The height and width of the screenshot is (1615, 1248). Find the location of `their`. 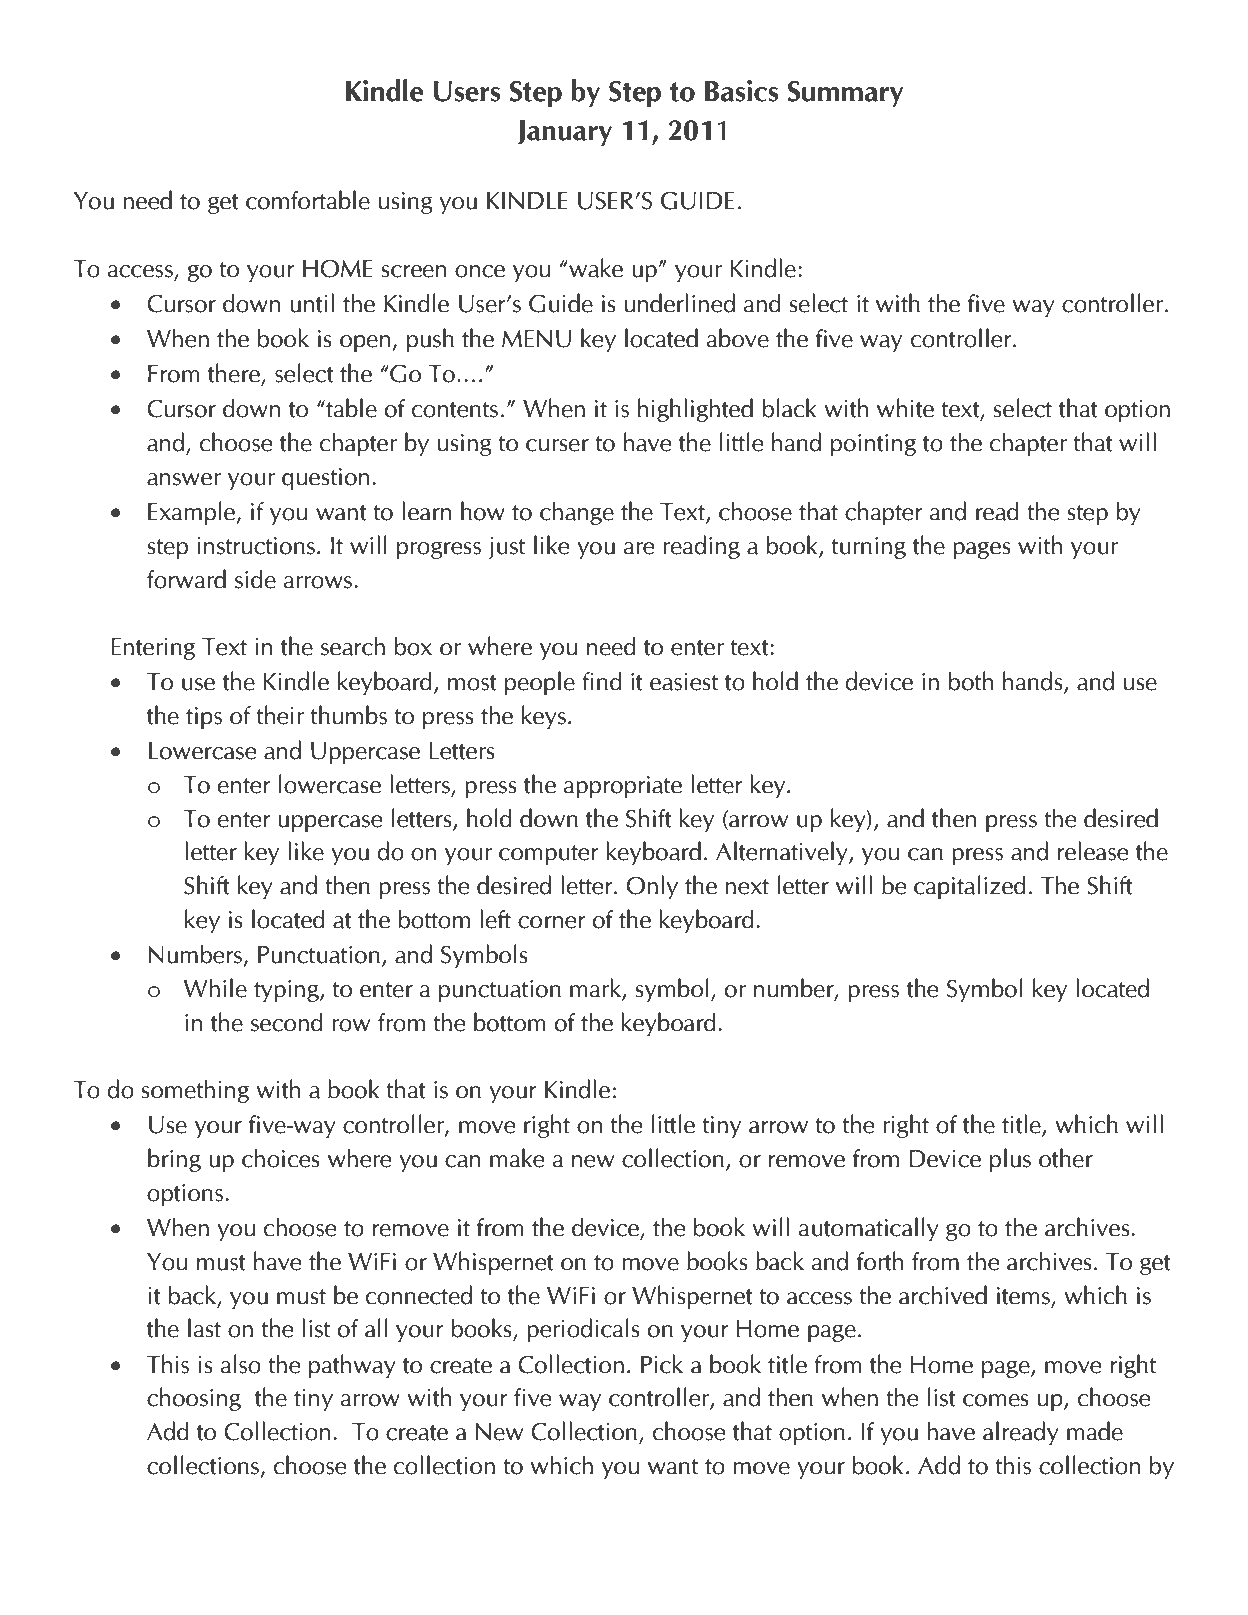

their is located at coordinates (280, 715).
